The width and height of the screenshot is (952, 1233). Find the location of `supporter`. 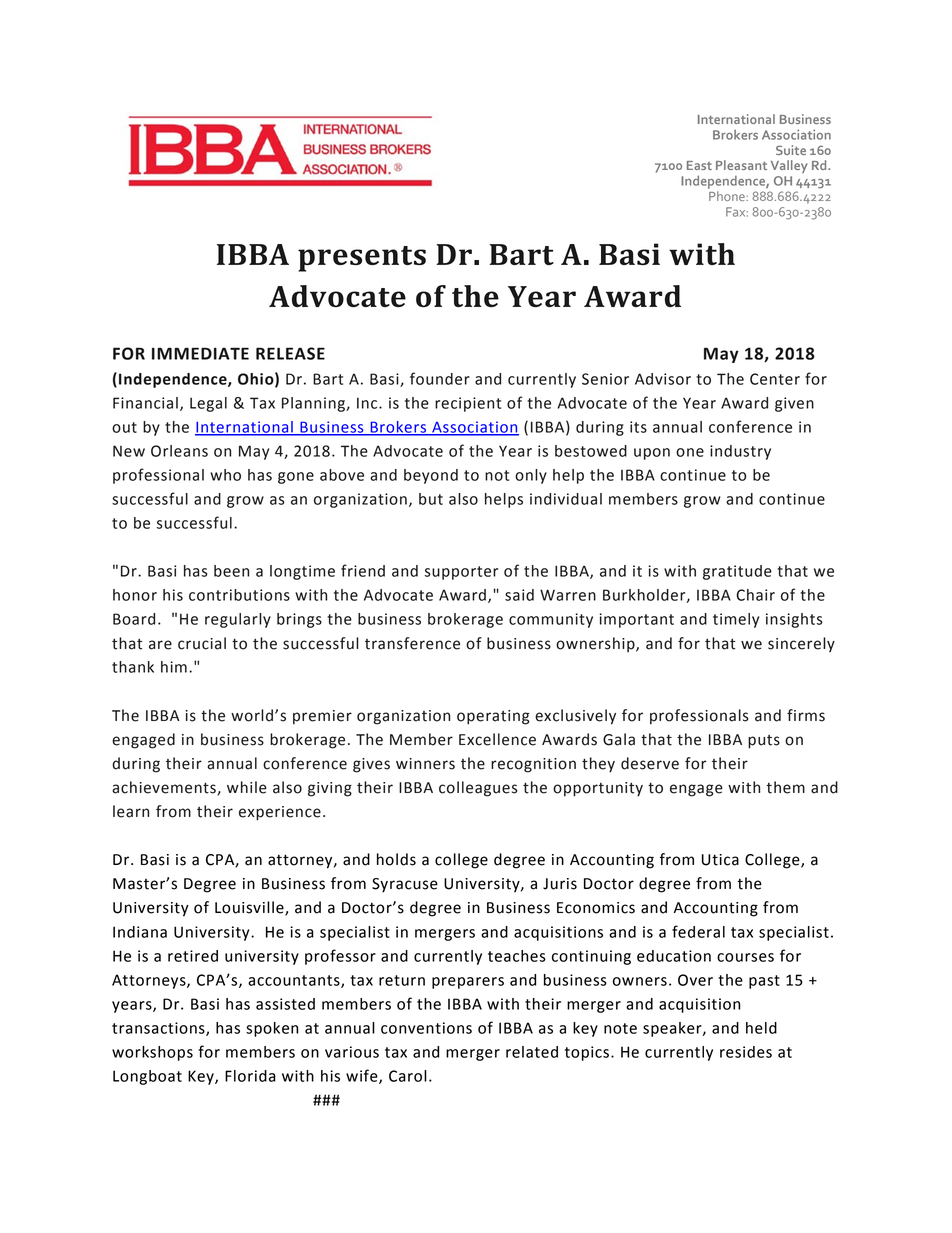

supporter is located at coordinates (461, 573).
